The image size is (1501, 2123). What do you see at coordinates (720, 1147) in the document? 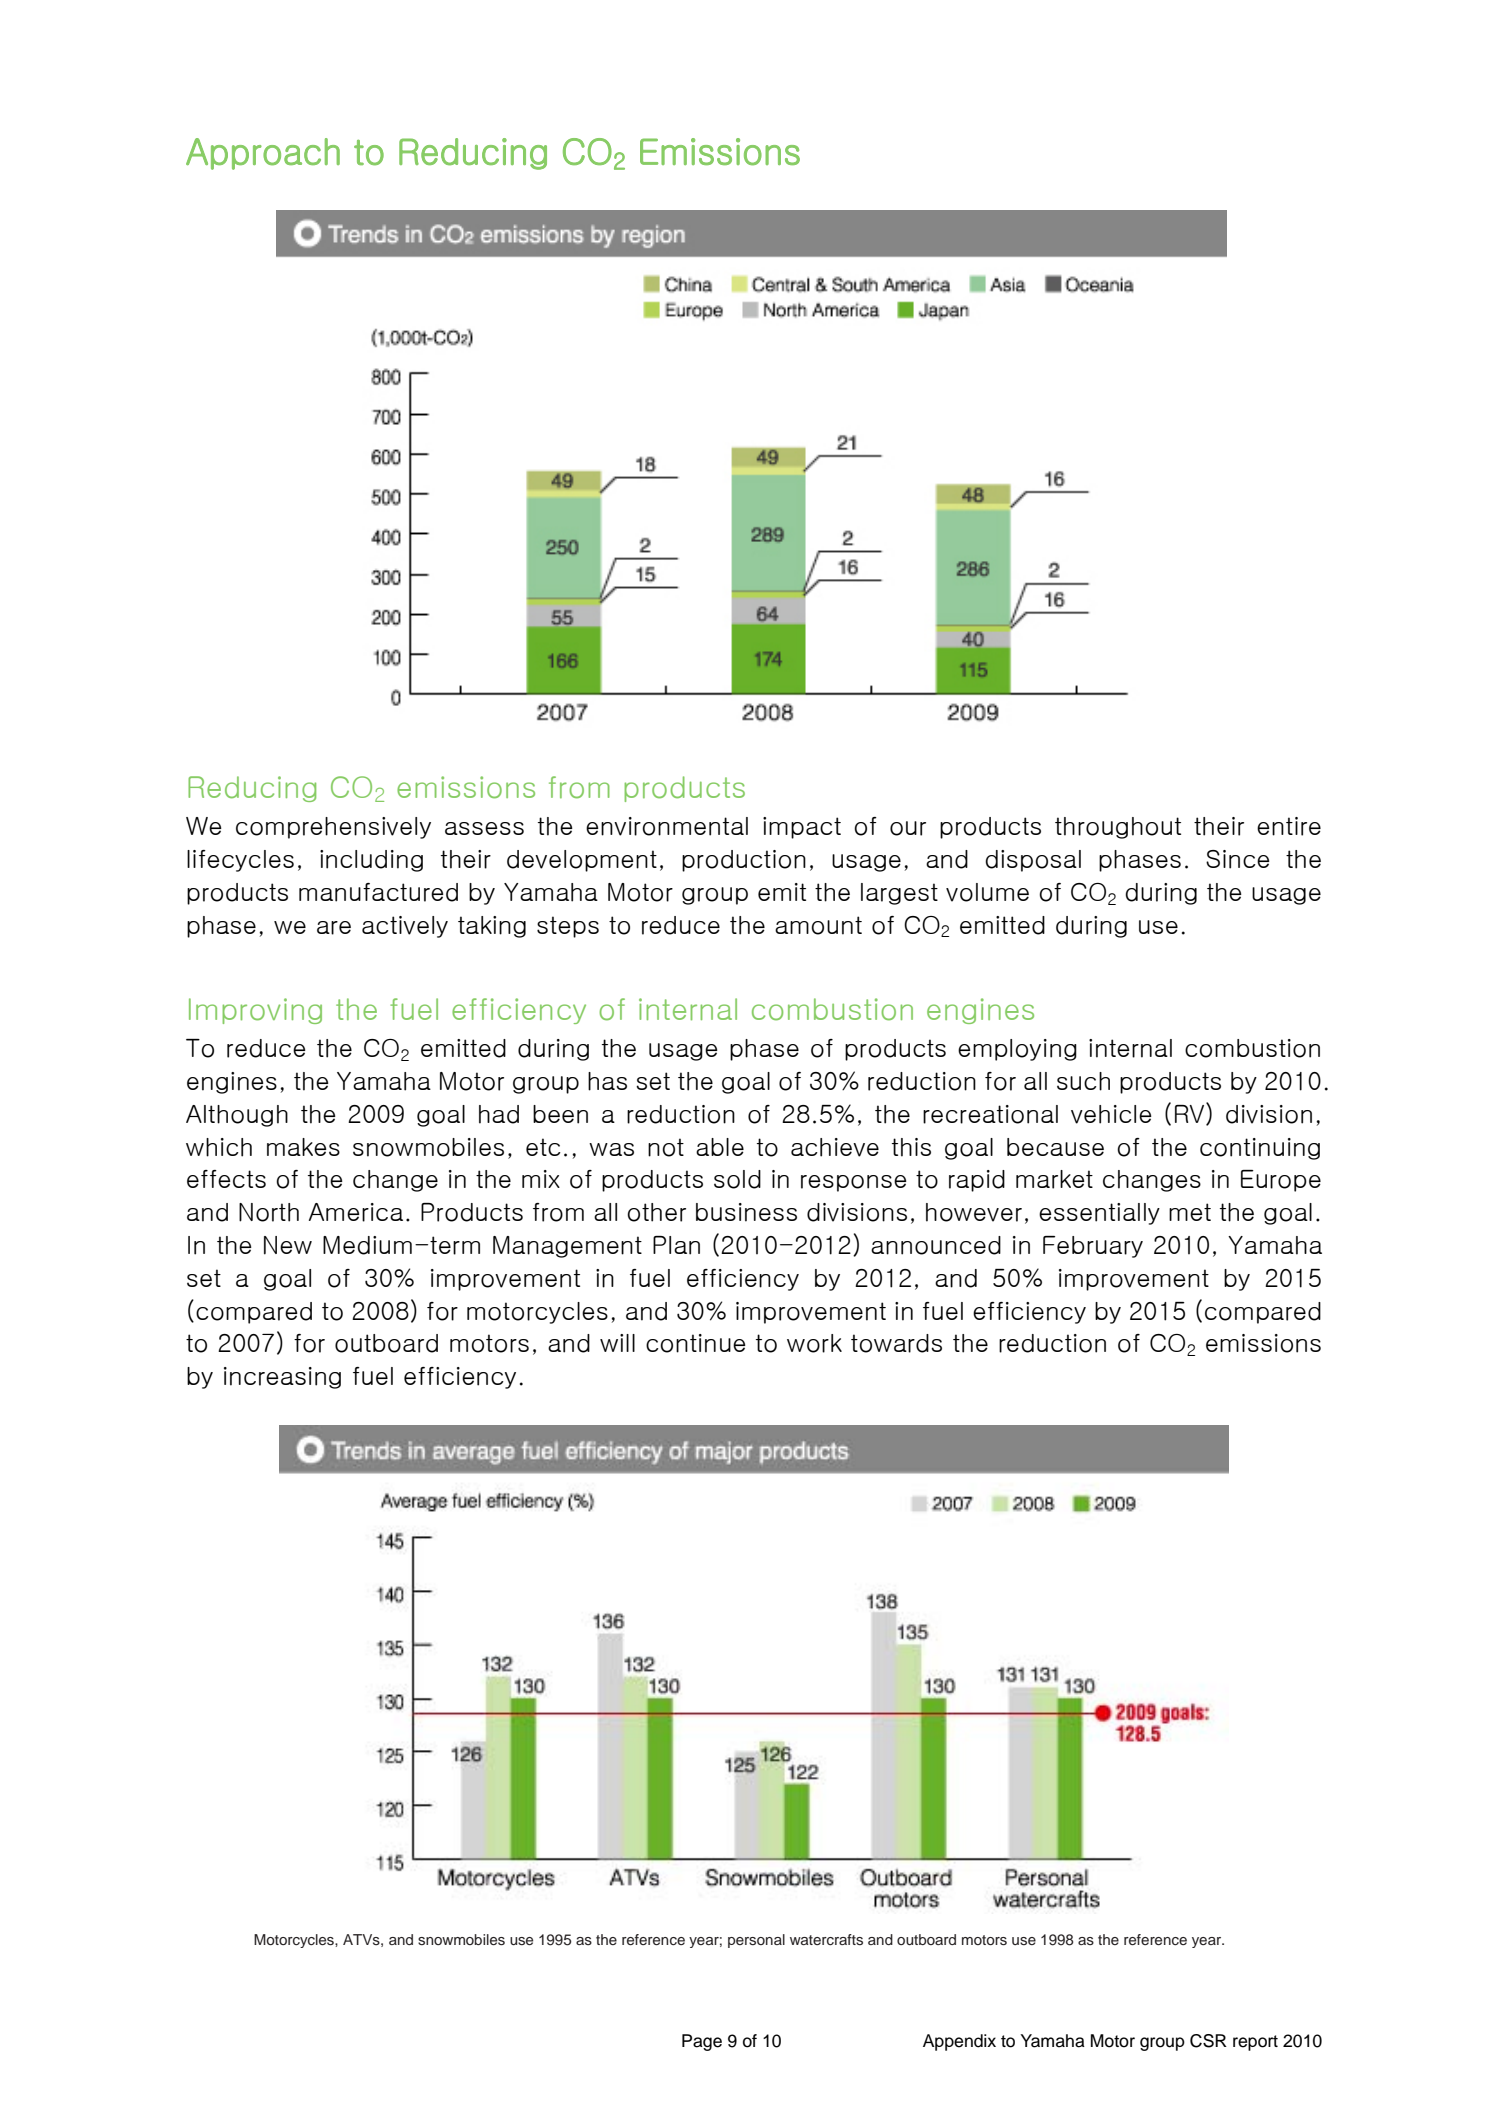
I see `able` at bounding box center [720, 1147].
